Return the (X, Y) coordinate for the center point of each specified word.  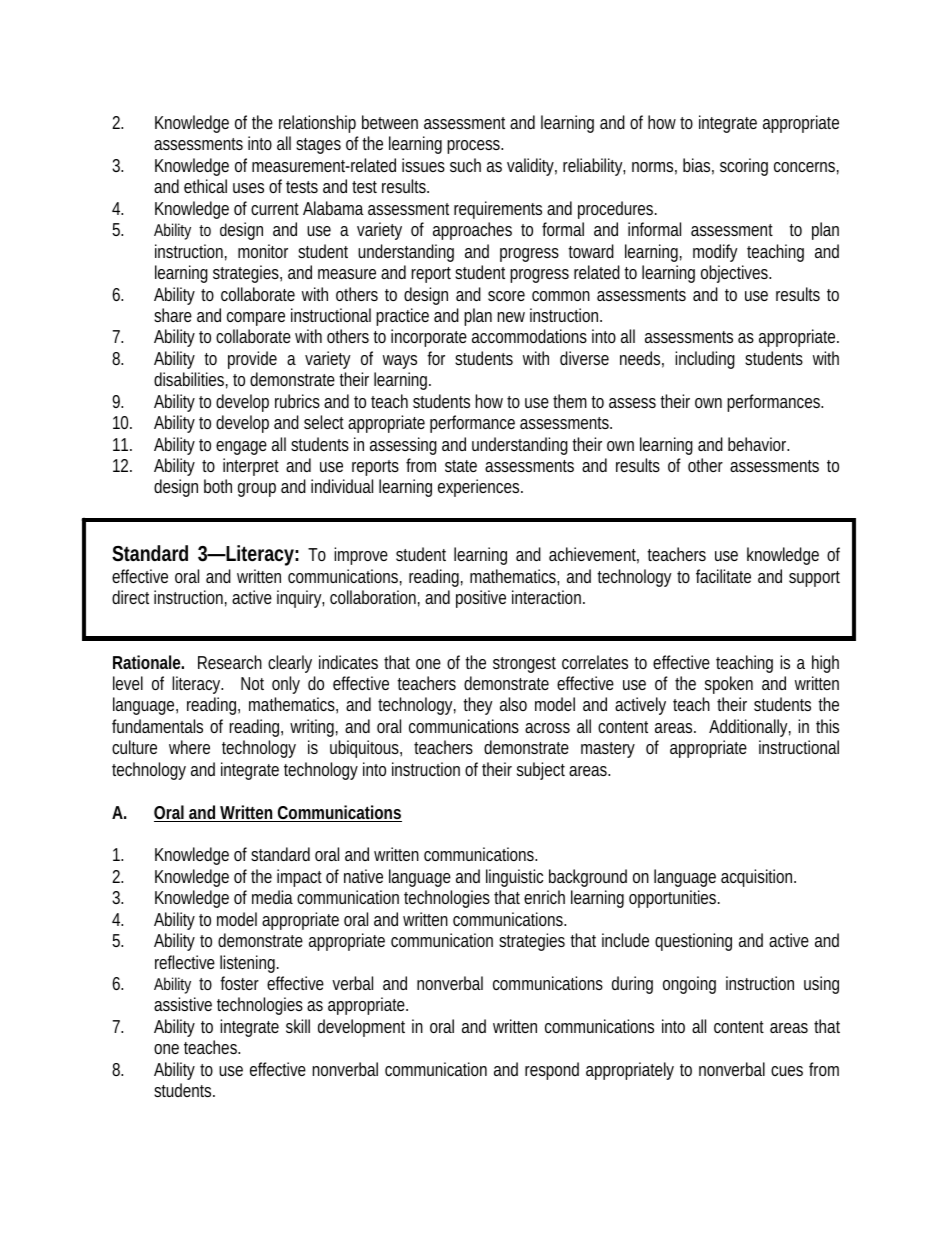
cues (787, 1071)
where (189, 747)
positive (481, 599)
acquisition (758, 878)
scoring (744, 167)
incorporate (429, 338)
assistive (183, 1004)
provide (252, 360)
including (705, 360)
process (475, 147)
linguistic (514, 878)
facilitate (723, 576)
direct (130, 597)
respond (552, 1071)
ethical (205, 186)
